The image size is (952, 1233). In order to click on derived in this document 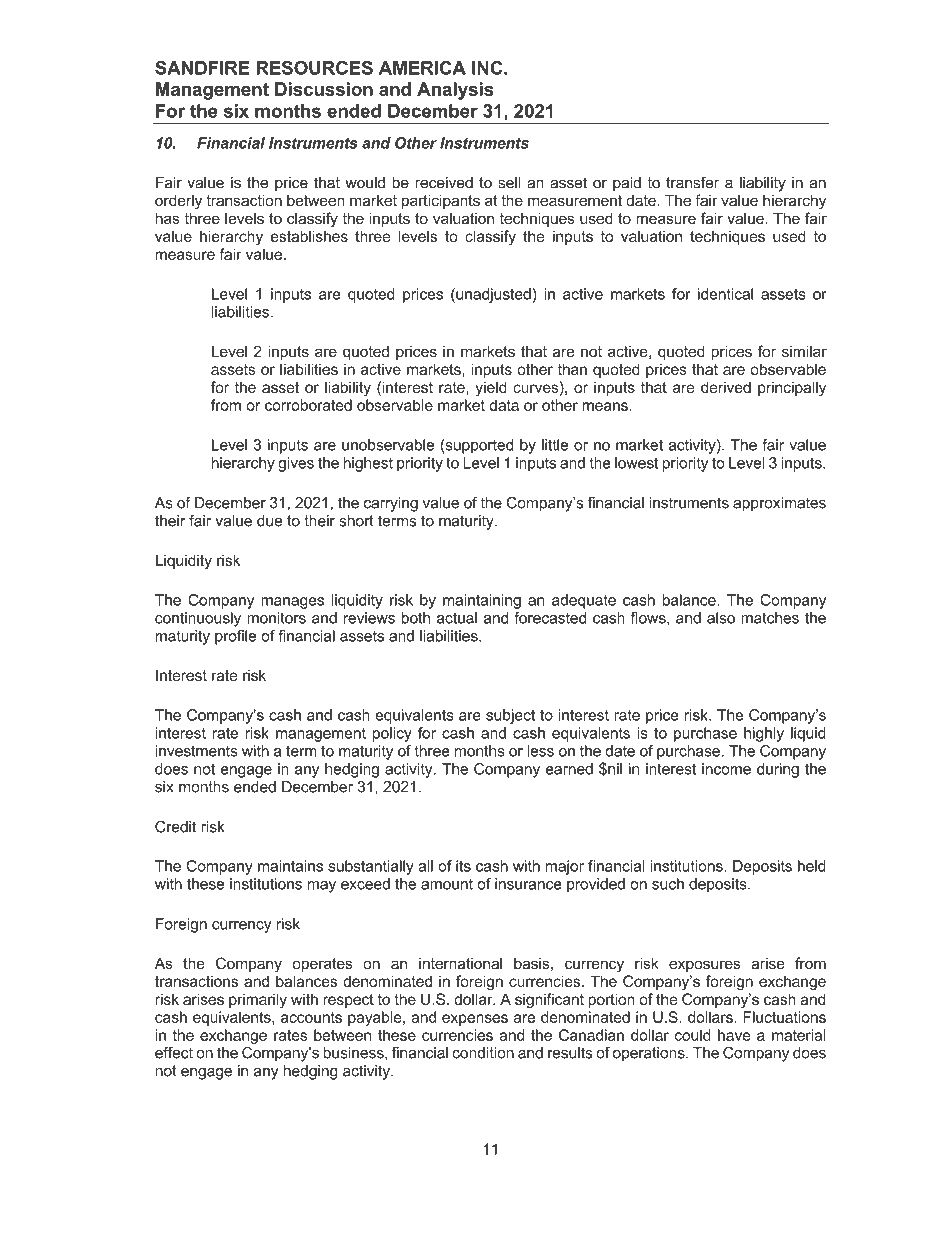, I will do `click(726, 387)`.
